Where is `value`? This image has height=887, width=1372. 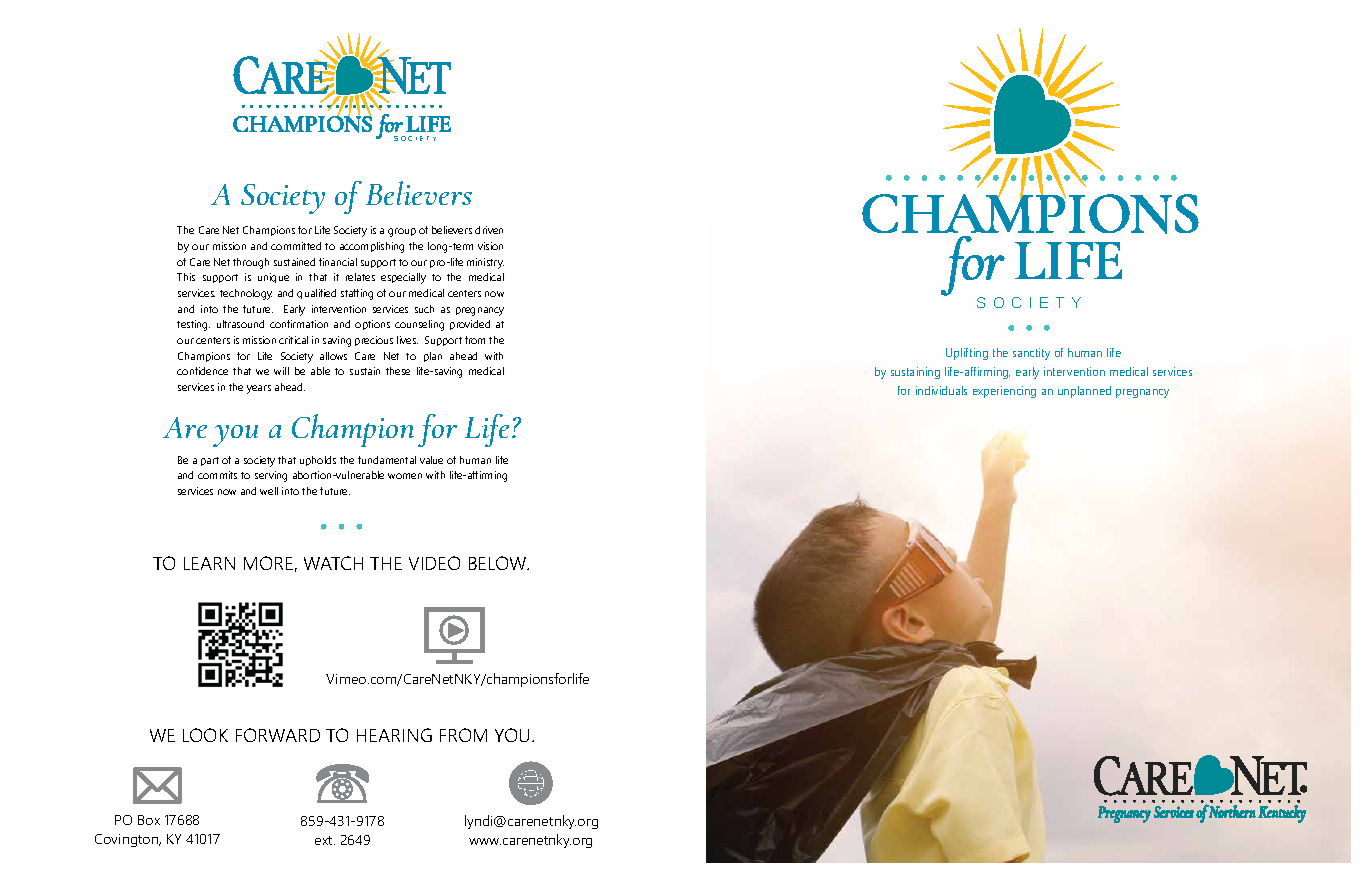
value is located at coordinates (431, 460).
